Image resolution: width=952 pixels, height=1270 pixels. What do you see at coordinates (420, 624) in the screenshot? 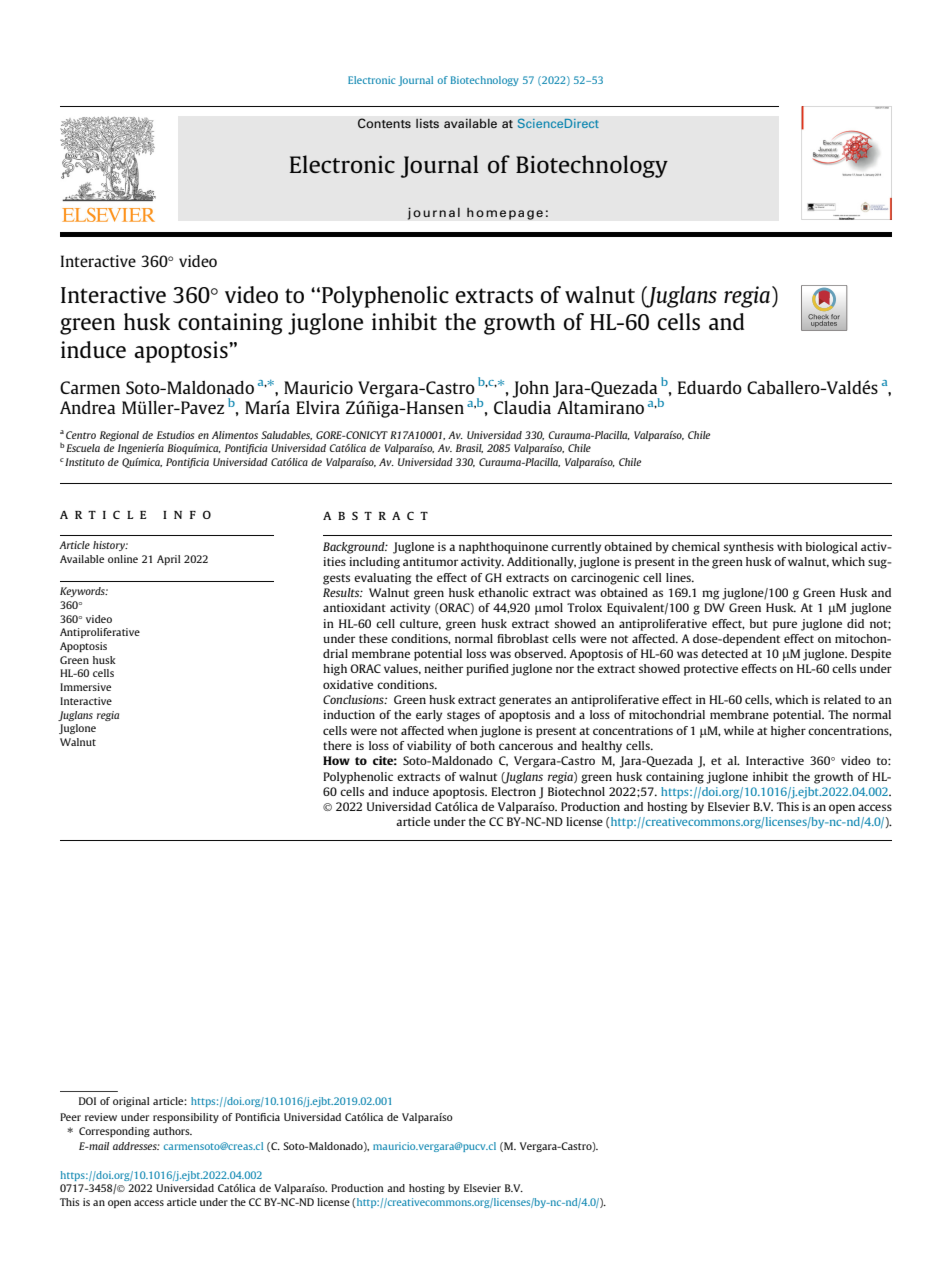
I see `culture` at bounding box center [420, 624].
